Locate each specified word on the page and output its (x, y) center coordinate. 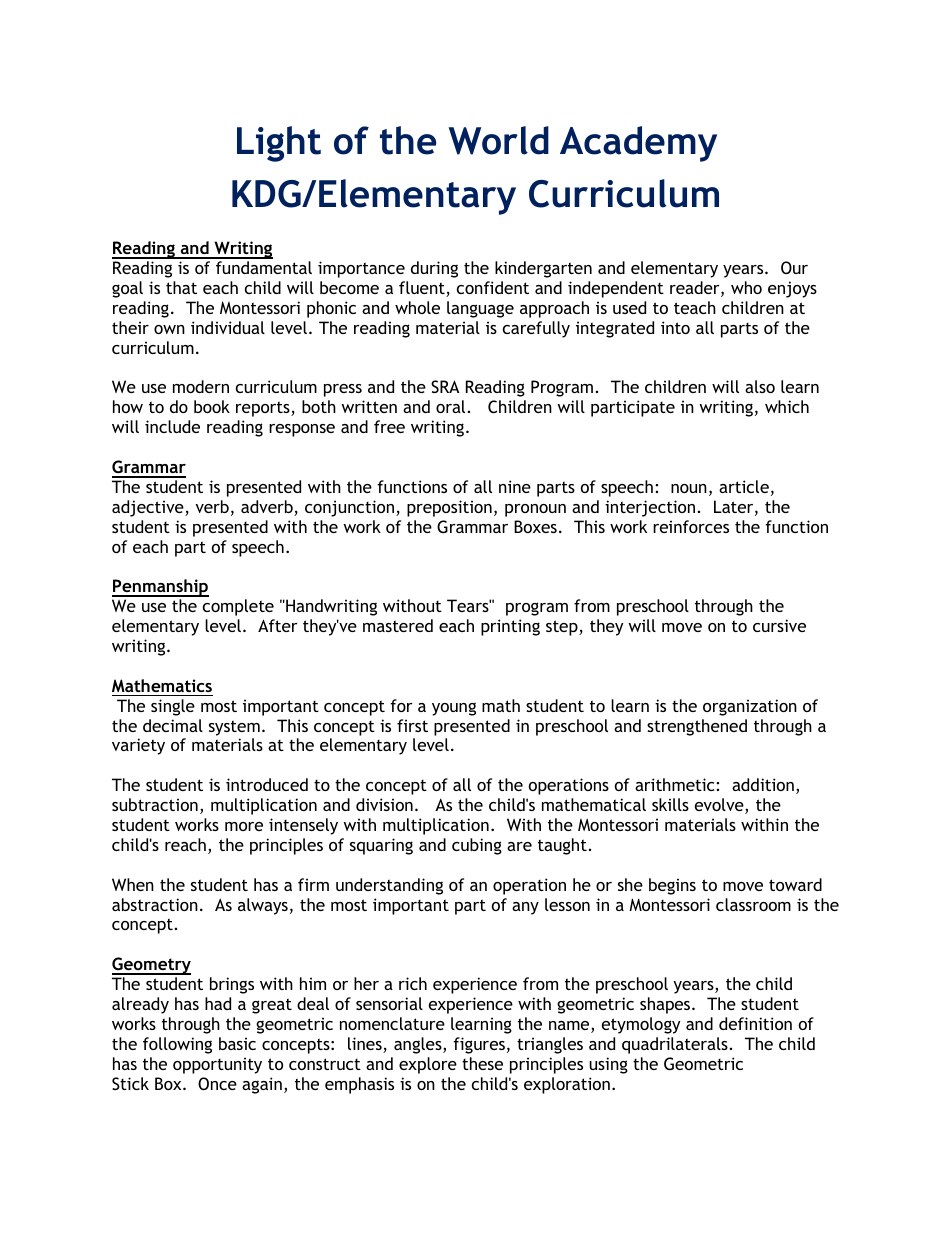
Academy (638, 144)
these (482, 1063)
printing (510, 627)
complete (238, 607)
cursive (779, 625)
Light (279, 144)
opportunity (217, 1065)
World (499, 140)
